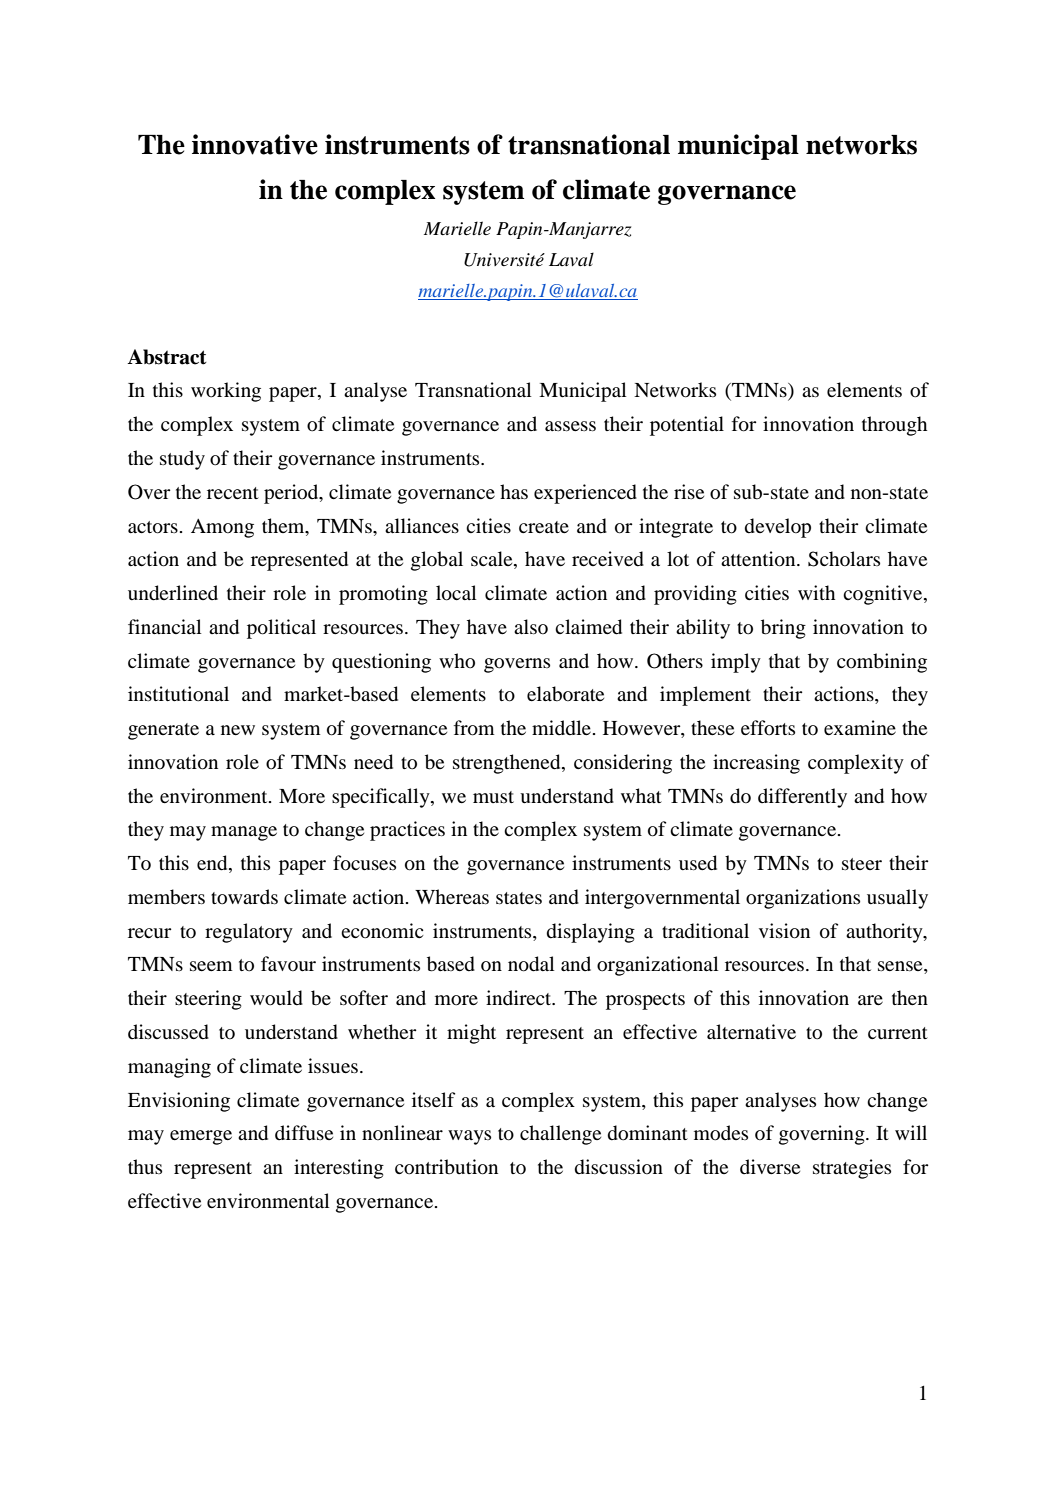  What do you see at coordinates (255, 144) in the screenshot?
I see `innovative` at bounding box center [255, 144].
